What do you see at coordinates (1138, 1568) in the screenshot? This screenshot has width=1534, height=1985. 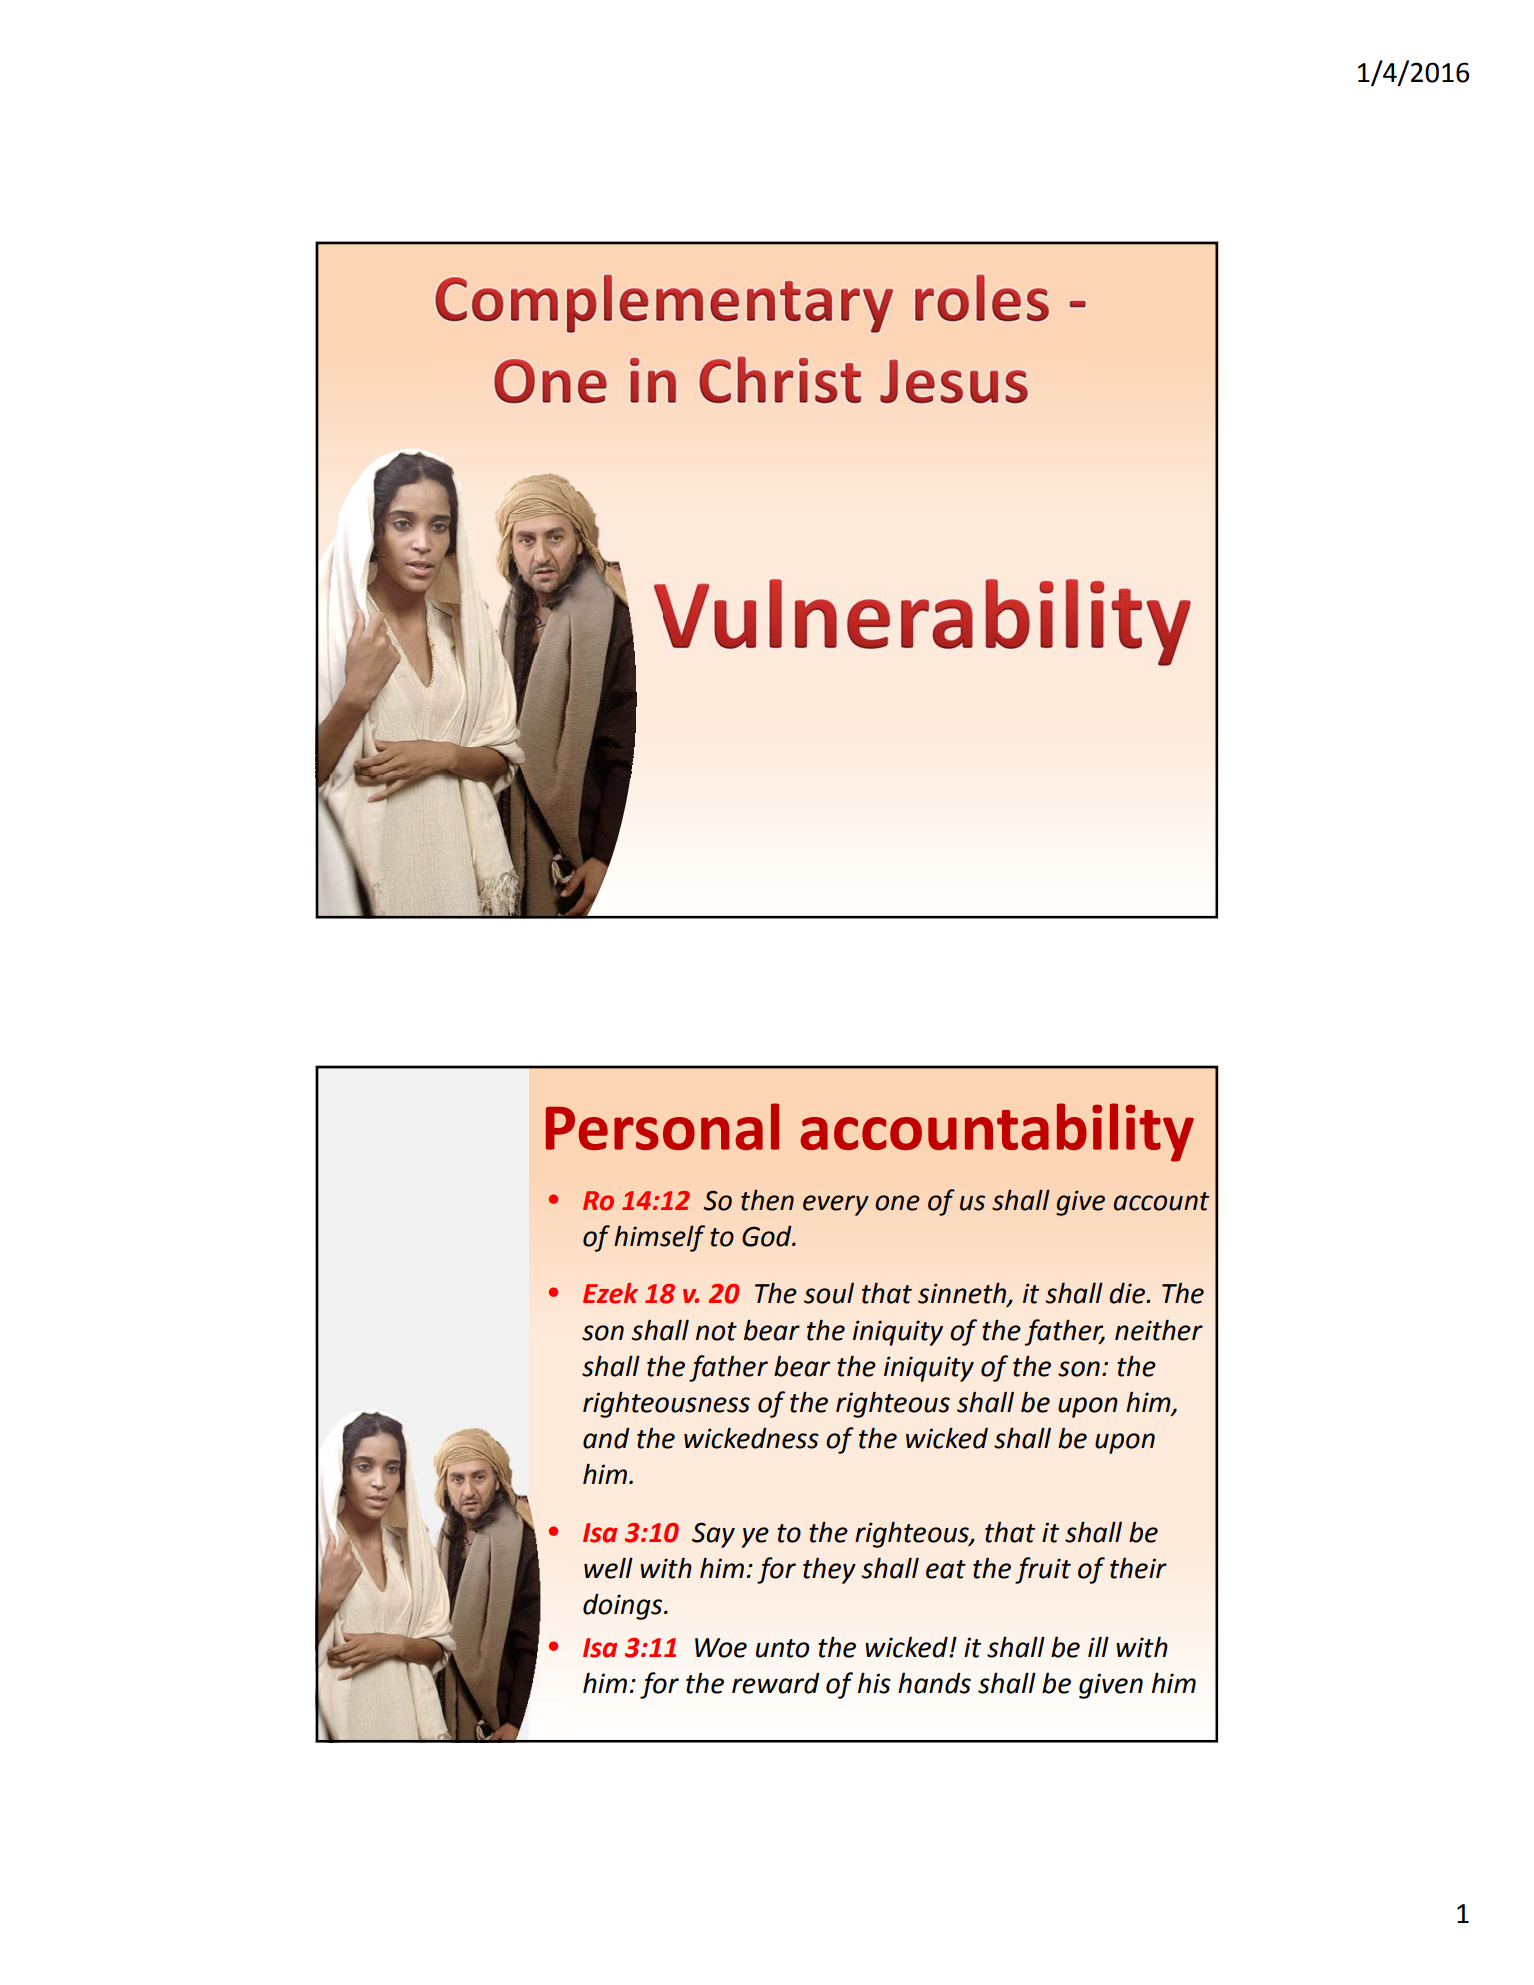 I see `their` at bounding box center [1138, 1568].
